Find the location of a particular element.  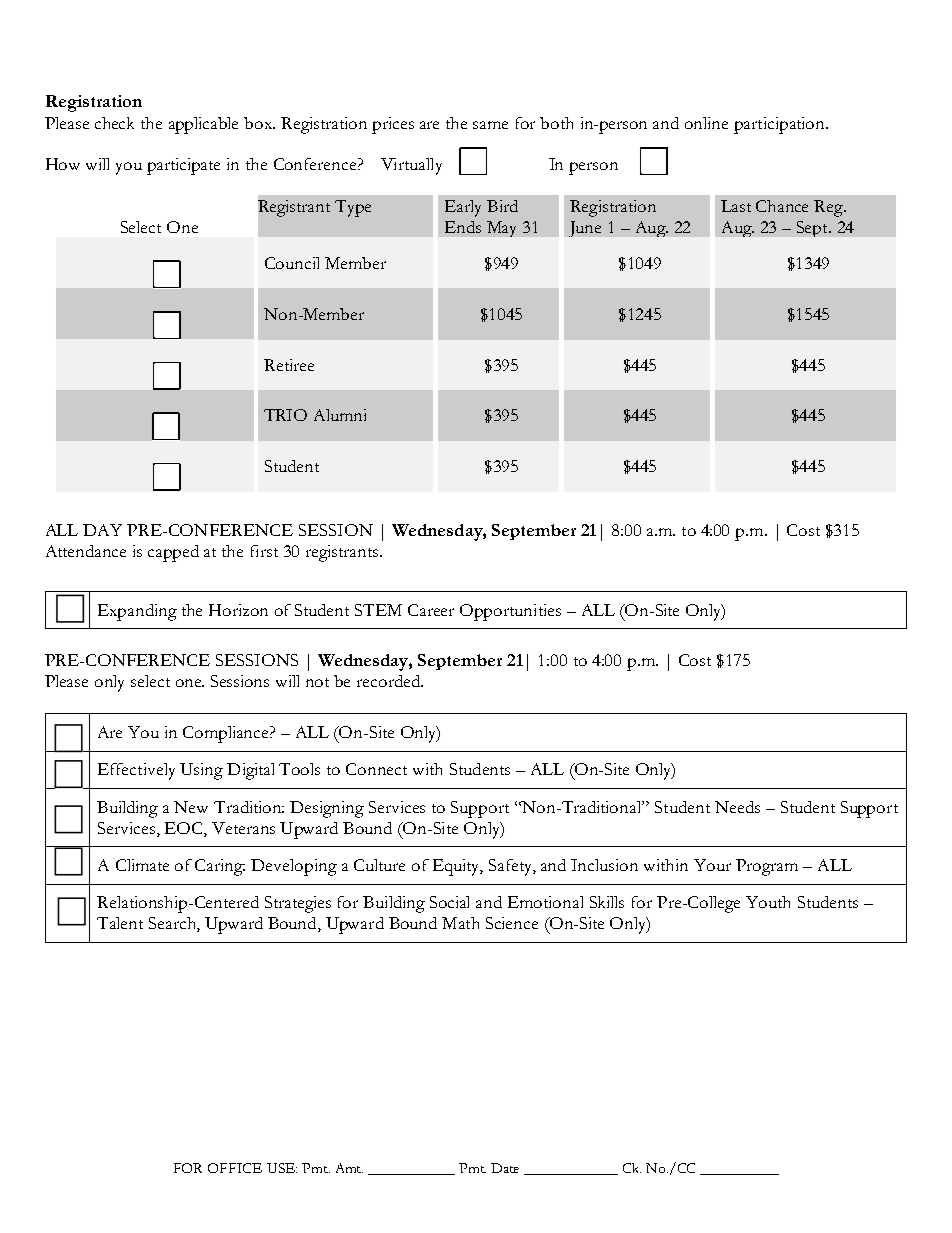

Your is located at coordinates (712, 865).
